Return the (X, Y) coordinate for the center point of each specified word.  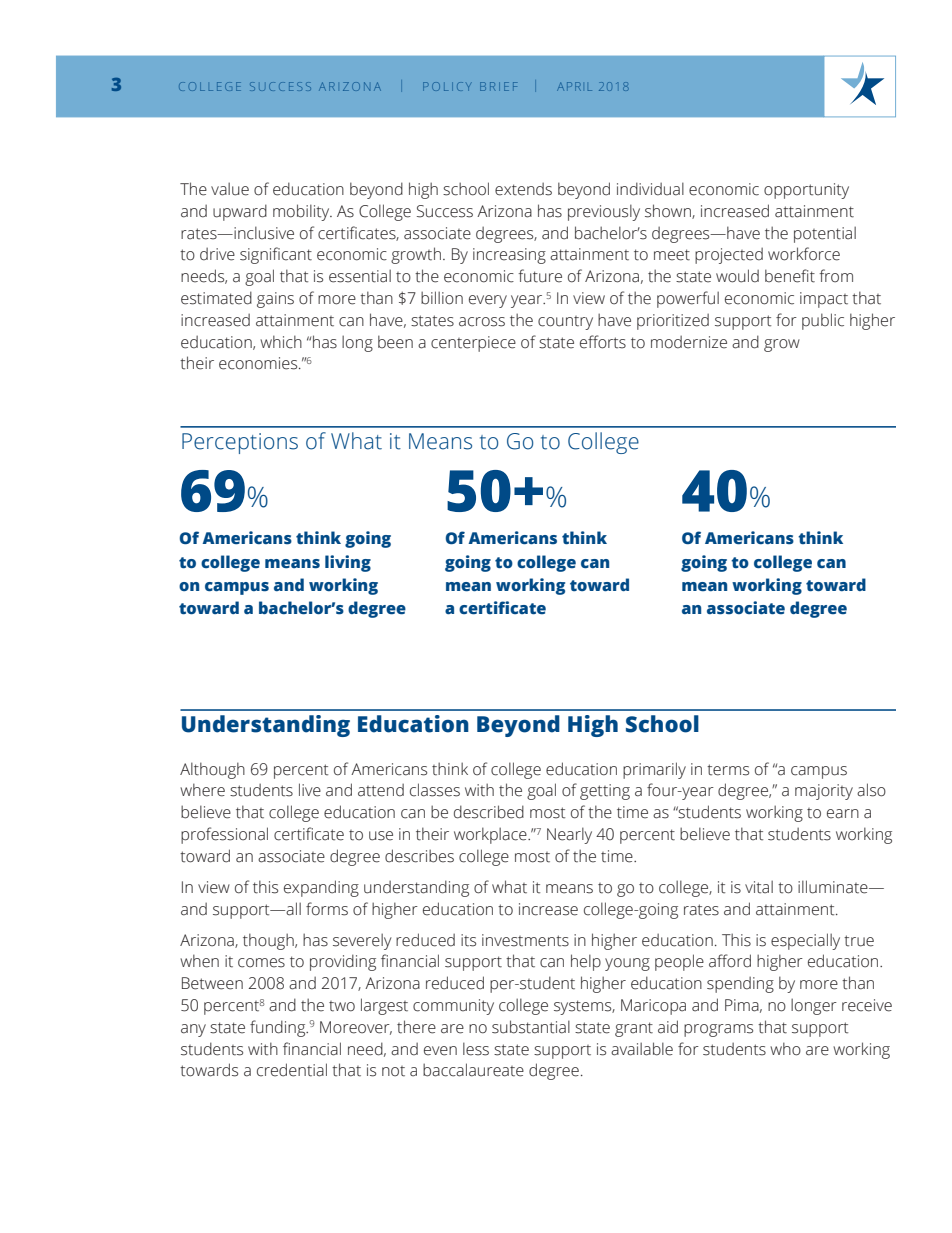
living (348, 563)
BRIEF (498, 86)
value (230, 189)
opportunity (806, 191)
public (823, 321)
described (489, 812)
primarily (654, 770)
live (310, 790)
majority (824, 792)
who (785, 1049)
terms (728, 770)
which (281, 342)
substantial (531, 1027)
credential (292, 1070)
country (565, 323)
